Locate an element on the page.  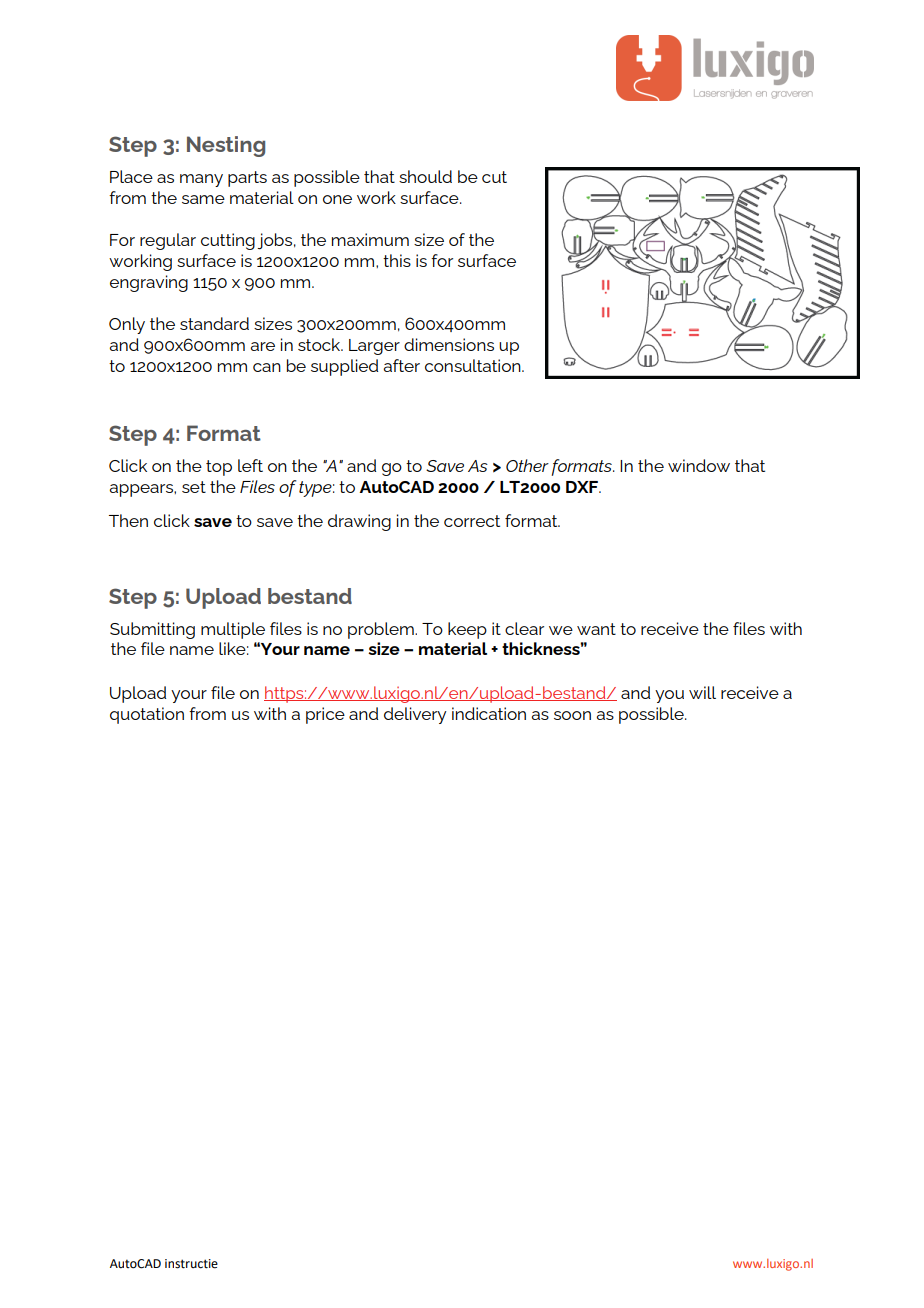
quotation is located at coordinates (147, 715).
